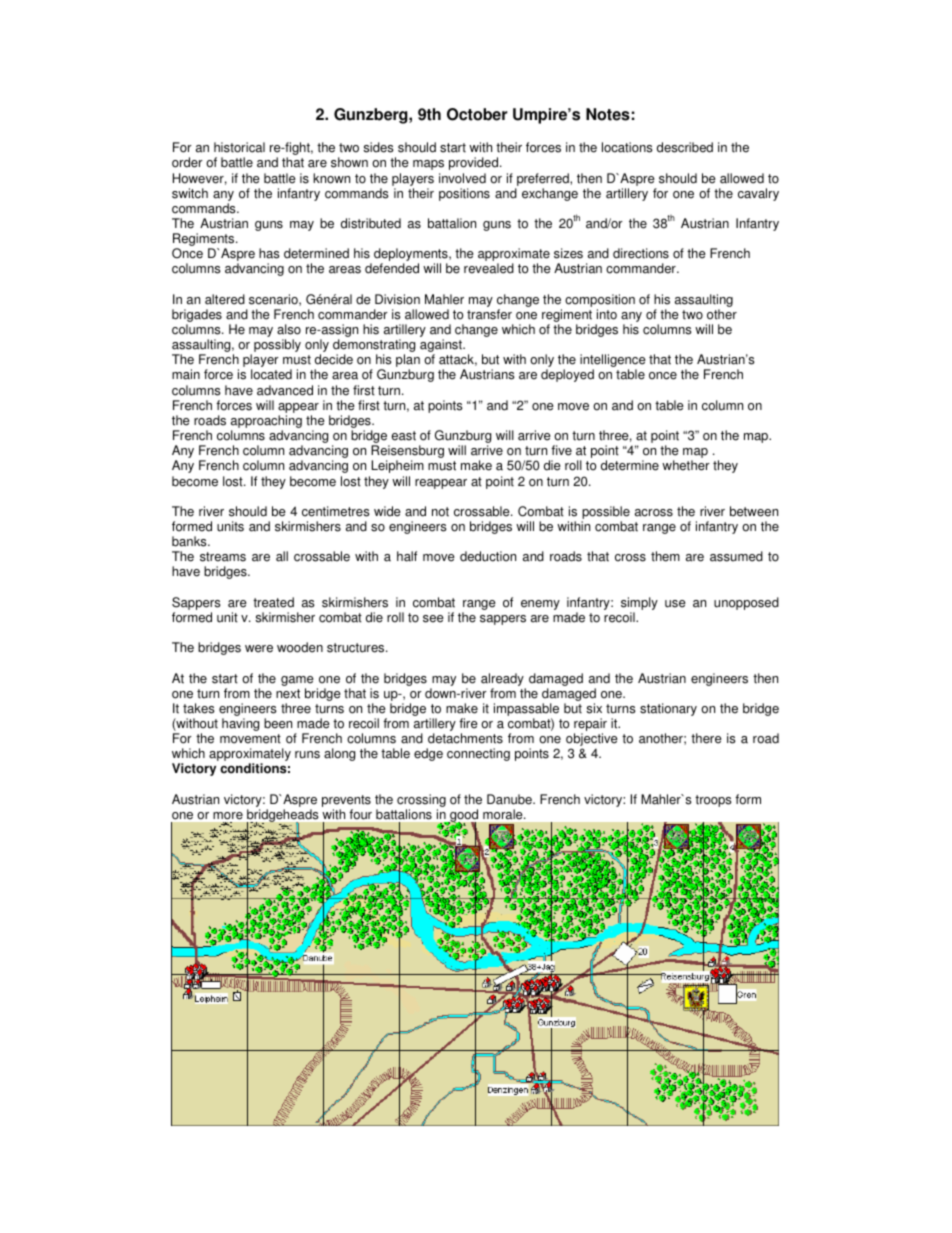 This image has width=952, height=1233. I want to click on them, so click(665, 556).
